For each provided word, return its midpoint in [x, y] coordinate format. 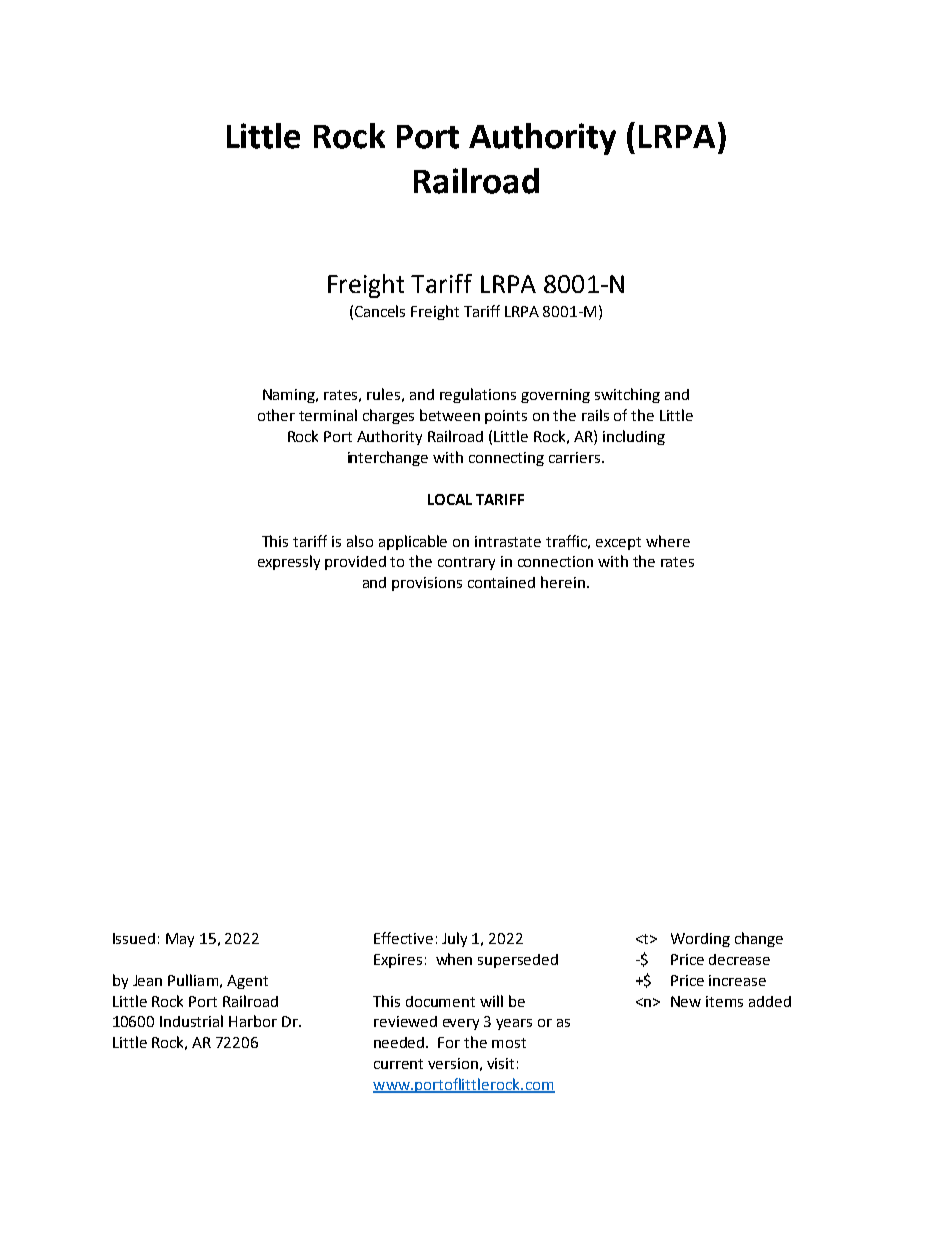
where [668, 541]
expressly [289, 562]
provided [355, 563]
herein [563, 582]
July [454, 939]
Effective [403, 938]
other [276, 415]
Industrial [191, 1021]
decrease [739, 959]
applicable [413, 542]
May [180, 940]
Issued [134, 938]
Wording [700, 940]
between [450, 415]
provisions [427, 584]
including [634, 437]
